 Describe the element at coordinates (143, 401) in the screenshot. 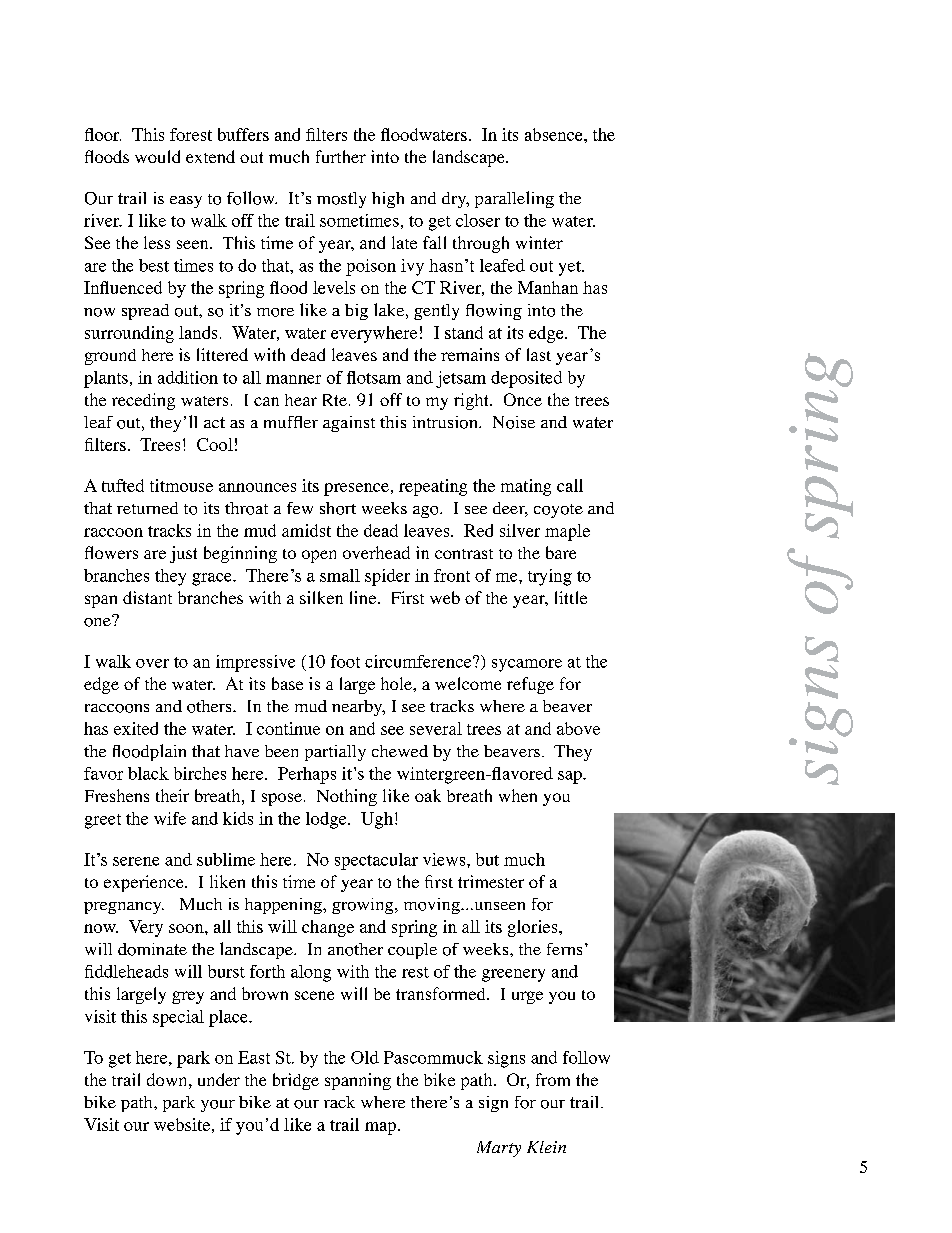

I see `receding` at that location.
